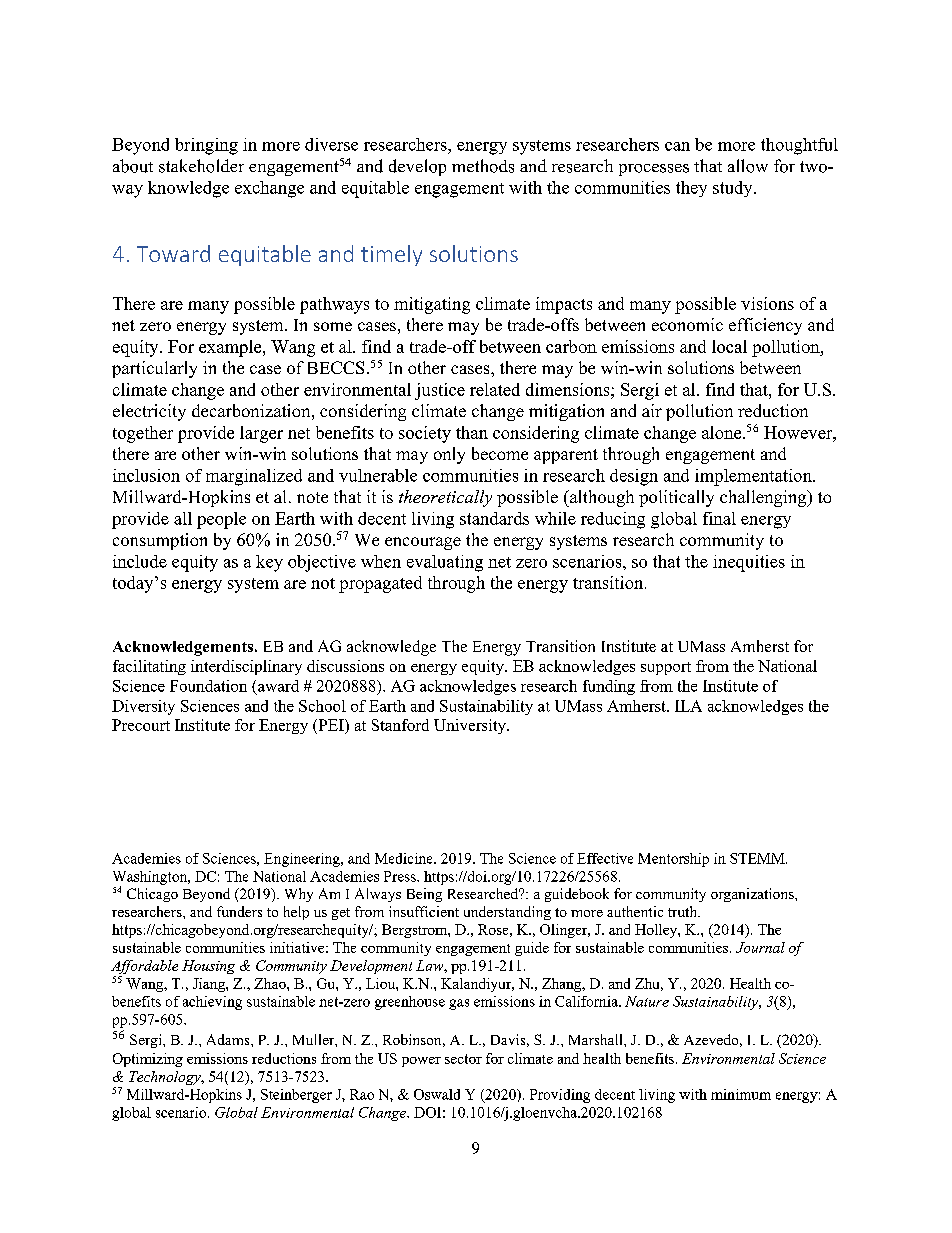 The height and width of the screenshot is (1233, 952). Describe the element at coordinates (652, 410) in the screenshot. I see `air` at that location.
